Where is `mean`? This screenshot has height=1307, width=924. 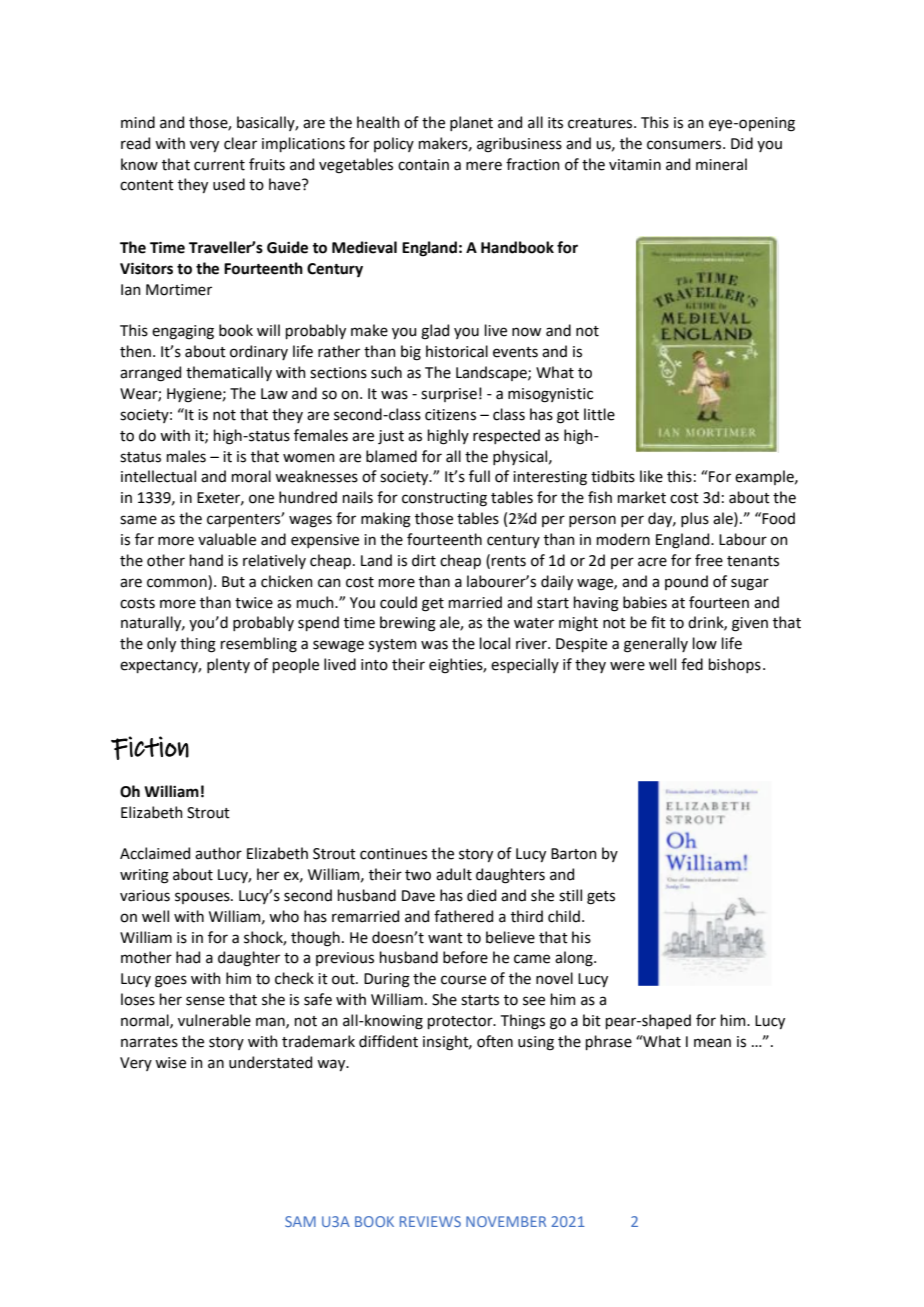 mean is located at coordinates (712, 1043).
